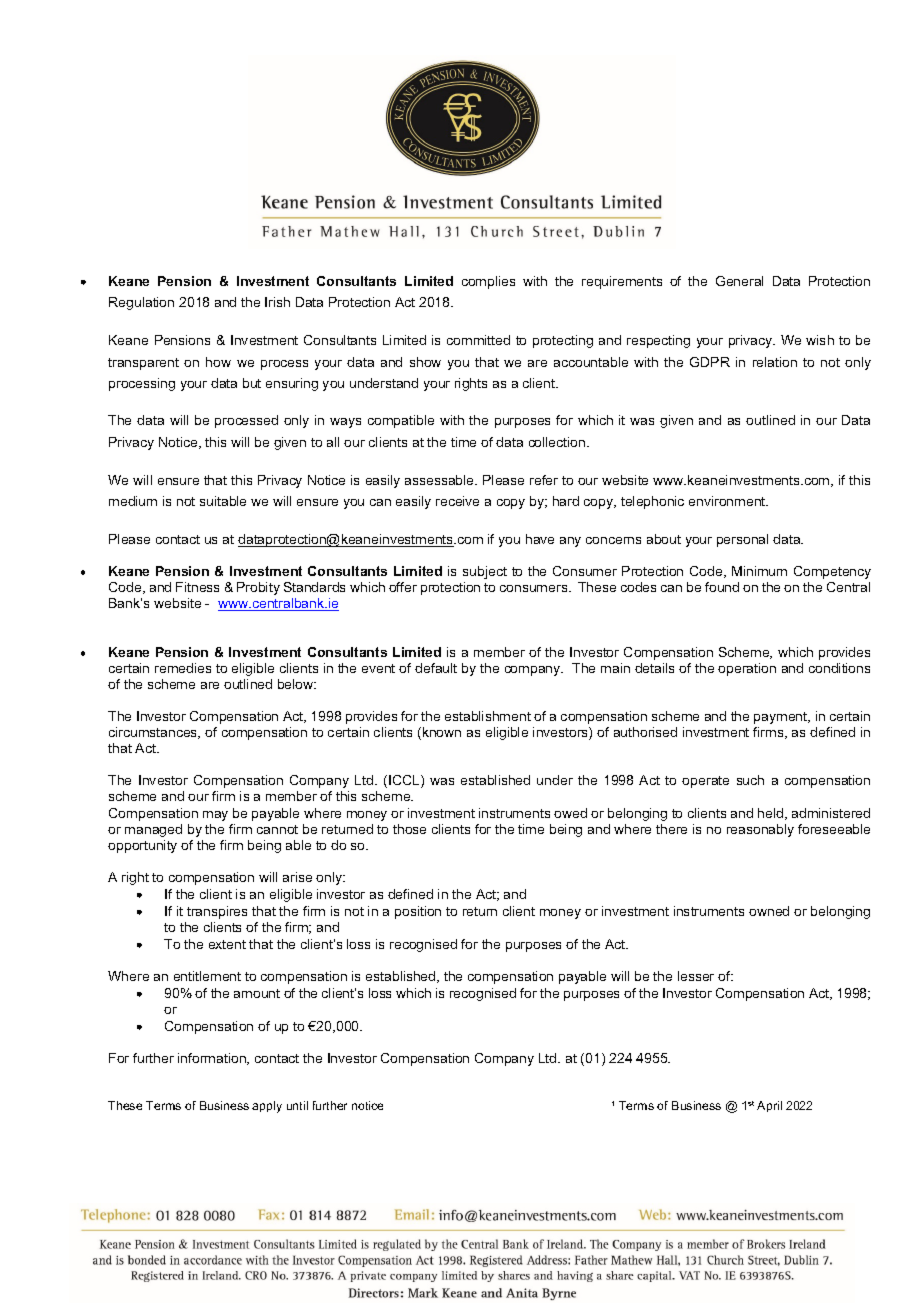 The width and height of the screenshot is (924, 1308). I want to click on information, so click(213, 1059).
